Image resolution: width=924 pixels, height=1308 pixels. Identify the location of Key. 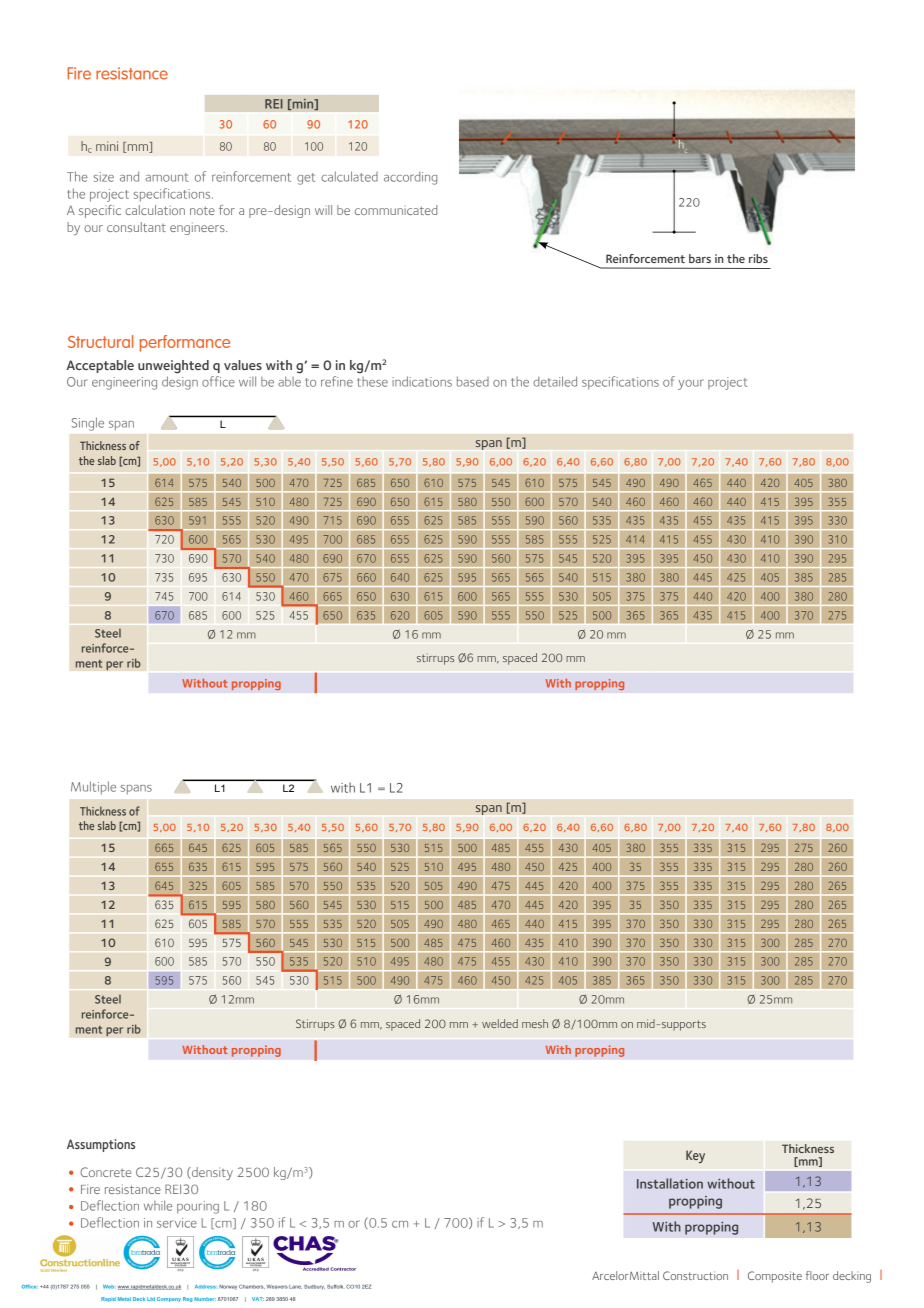
(695, 1156).
